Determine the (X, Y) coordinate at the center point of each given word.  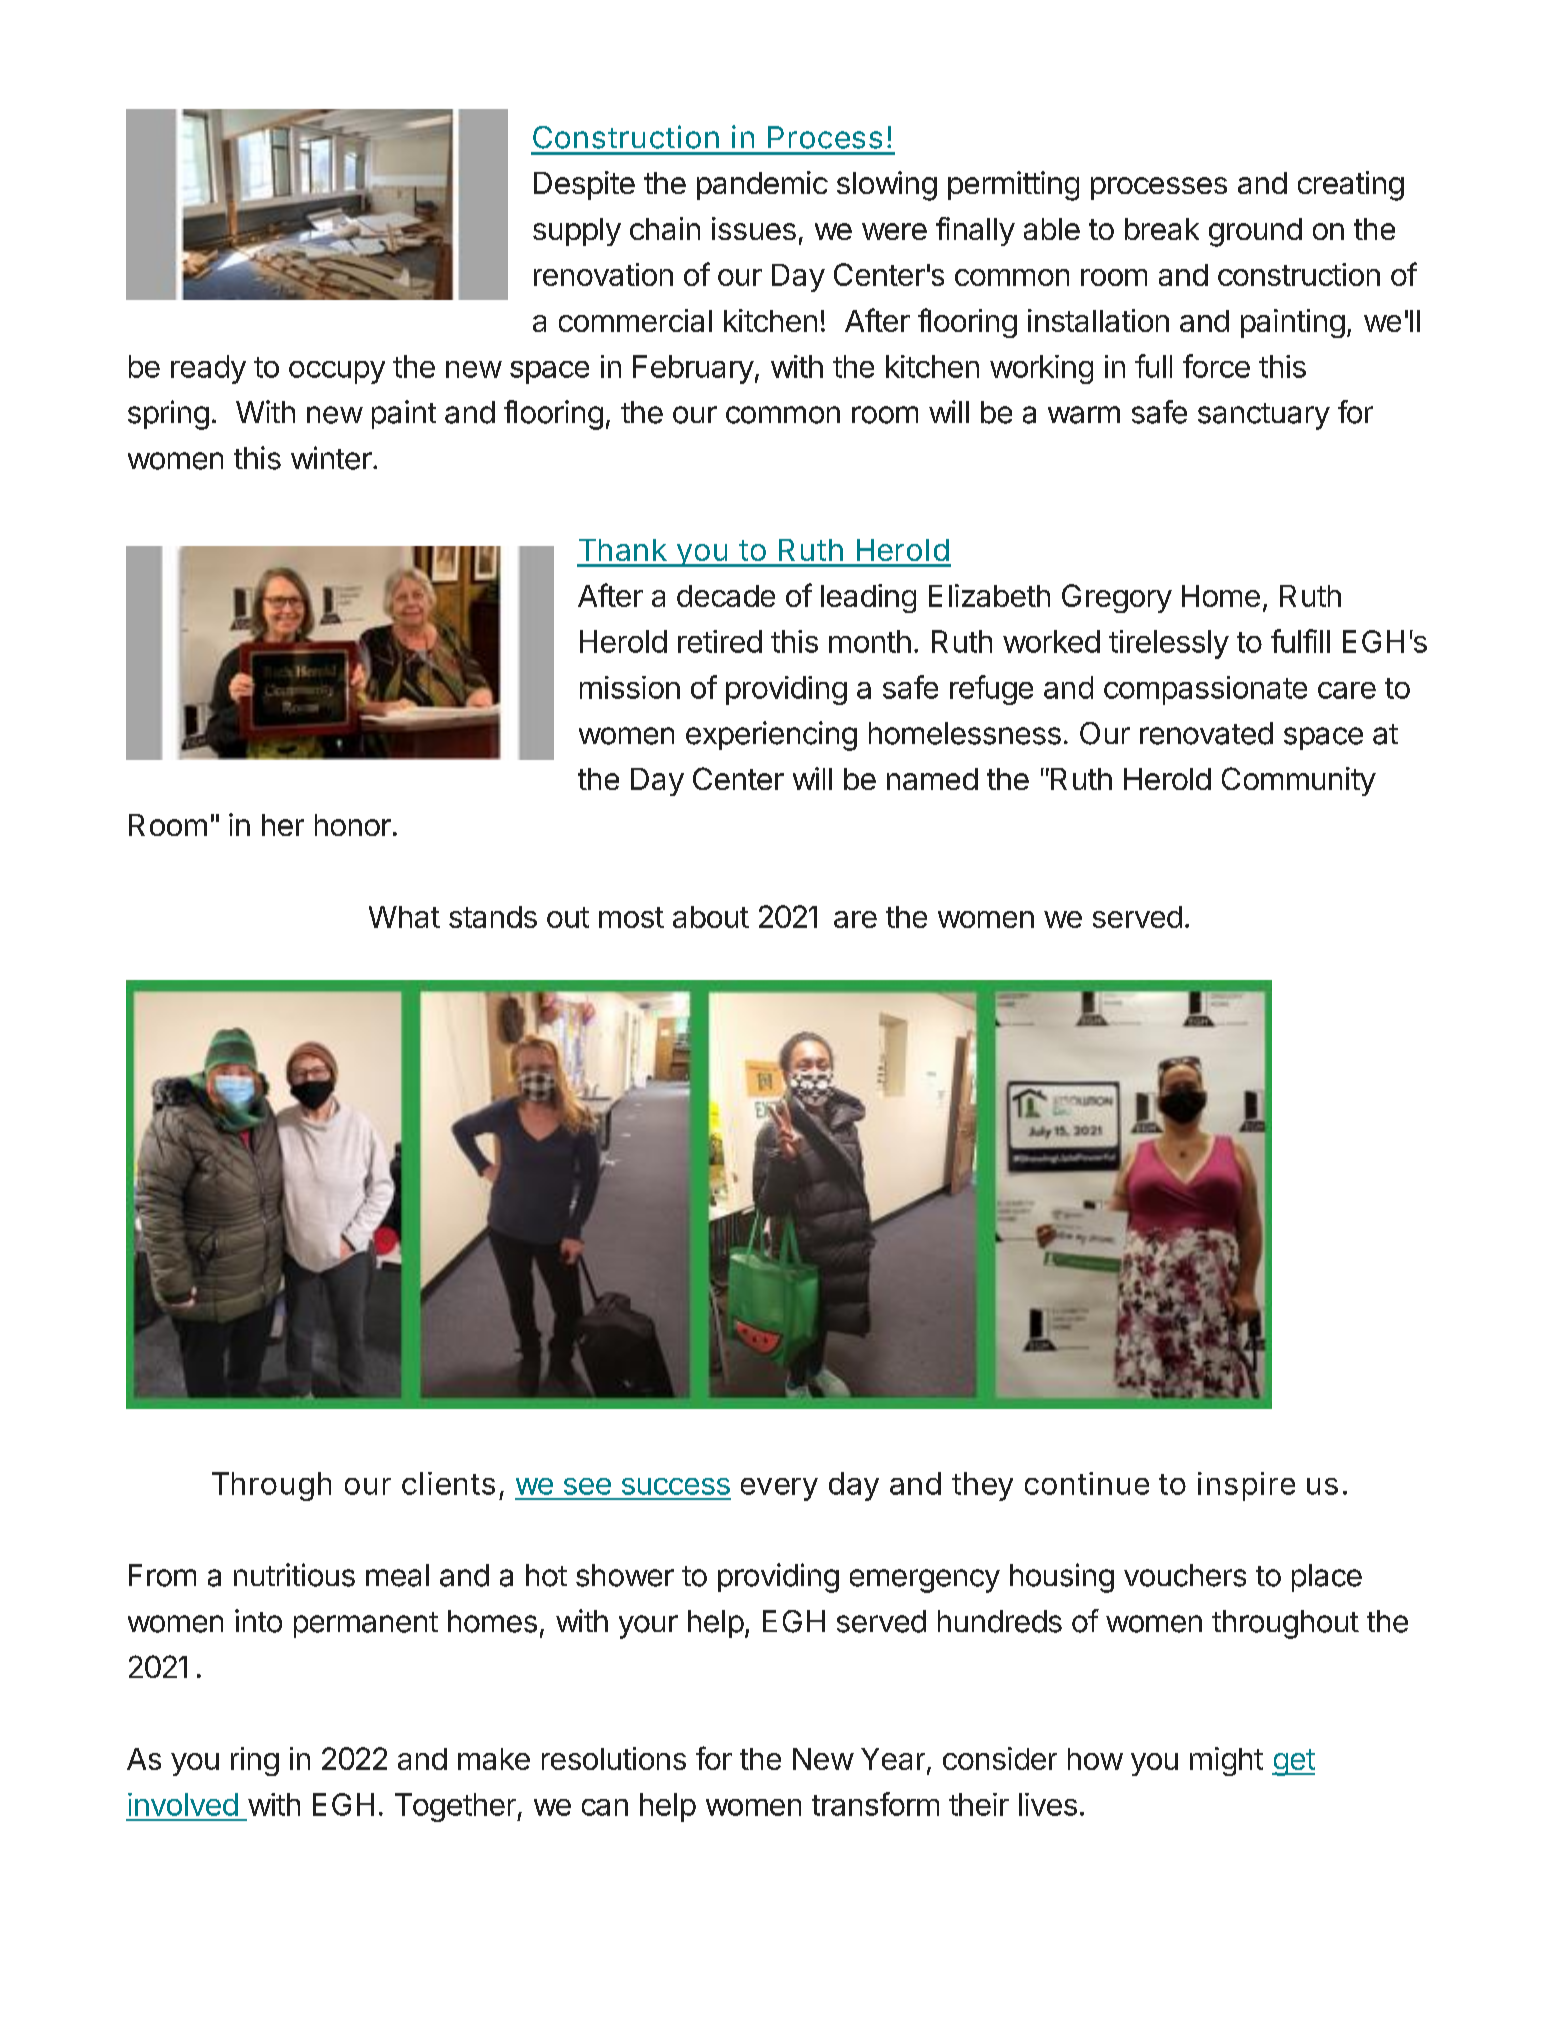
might (1226, 1761)
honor (353, 825)
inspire (1246, 1486)
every (779, 1489)
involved (183, 1804)
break (1162, 229)
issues (754, 228)
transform (875, 1804)
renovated (1206, 733)
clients (448, 1483)
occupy (337, 372)
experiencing (771, 736)
